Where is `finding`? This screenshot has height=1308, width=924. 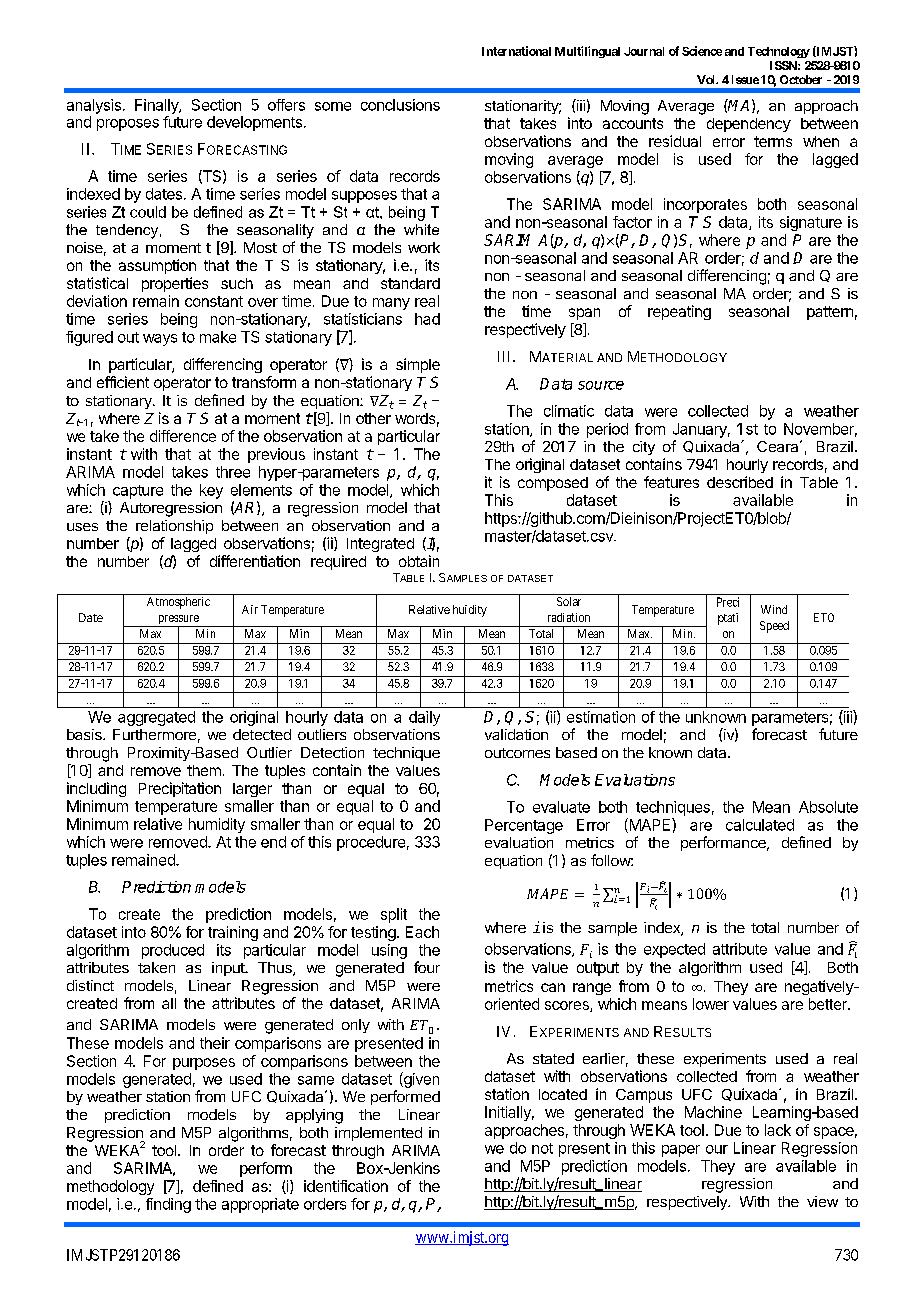 finding is located at coordinates (168, 1205).
